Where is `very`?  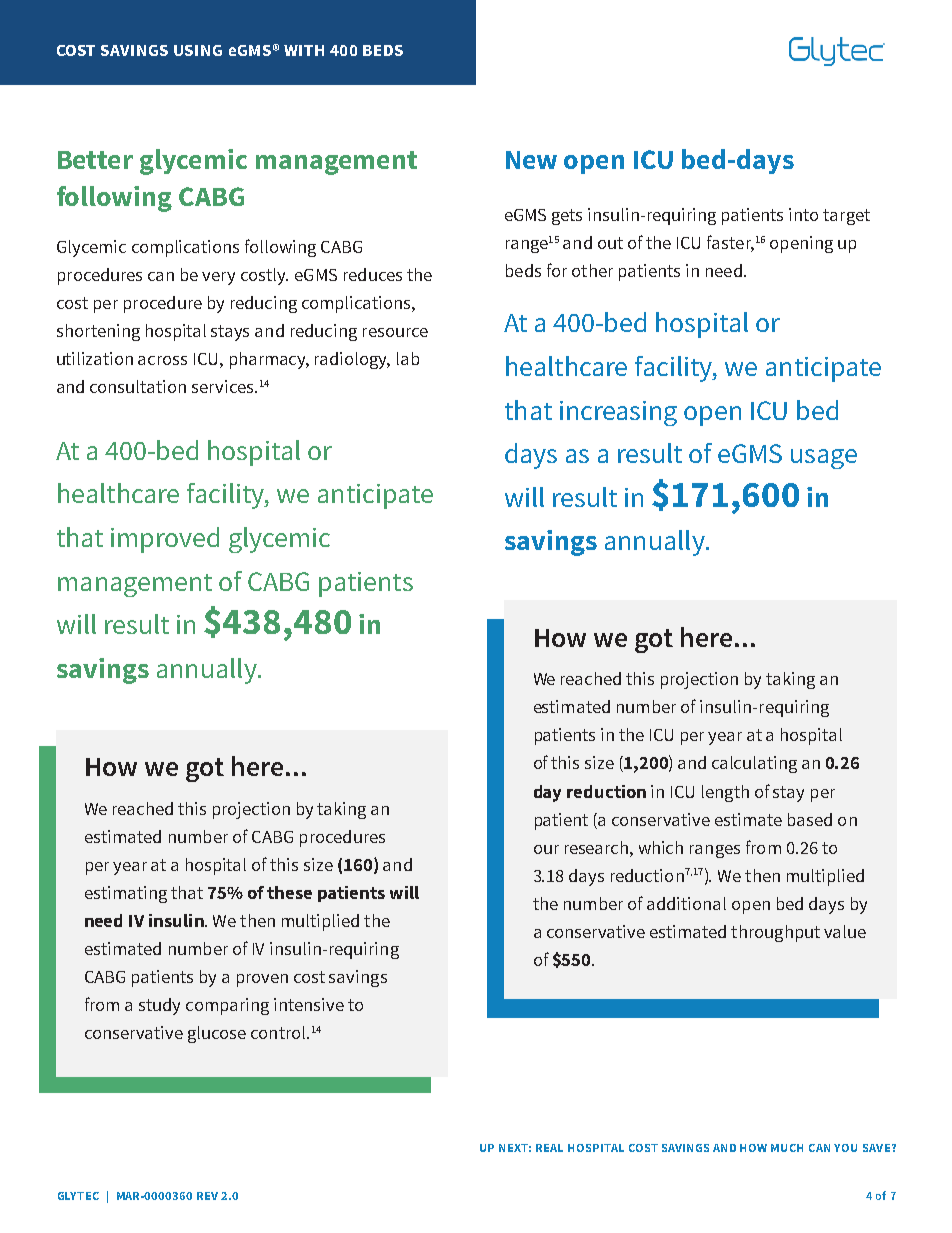 very is located at coordinates (218, 278).
